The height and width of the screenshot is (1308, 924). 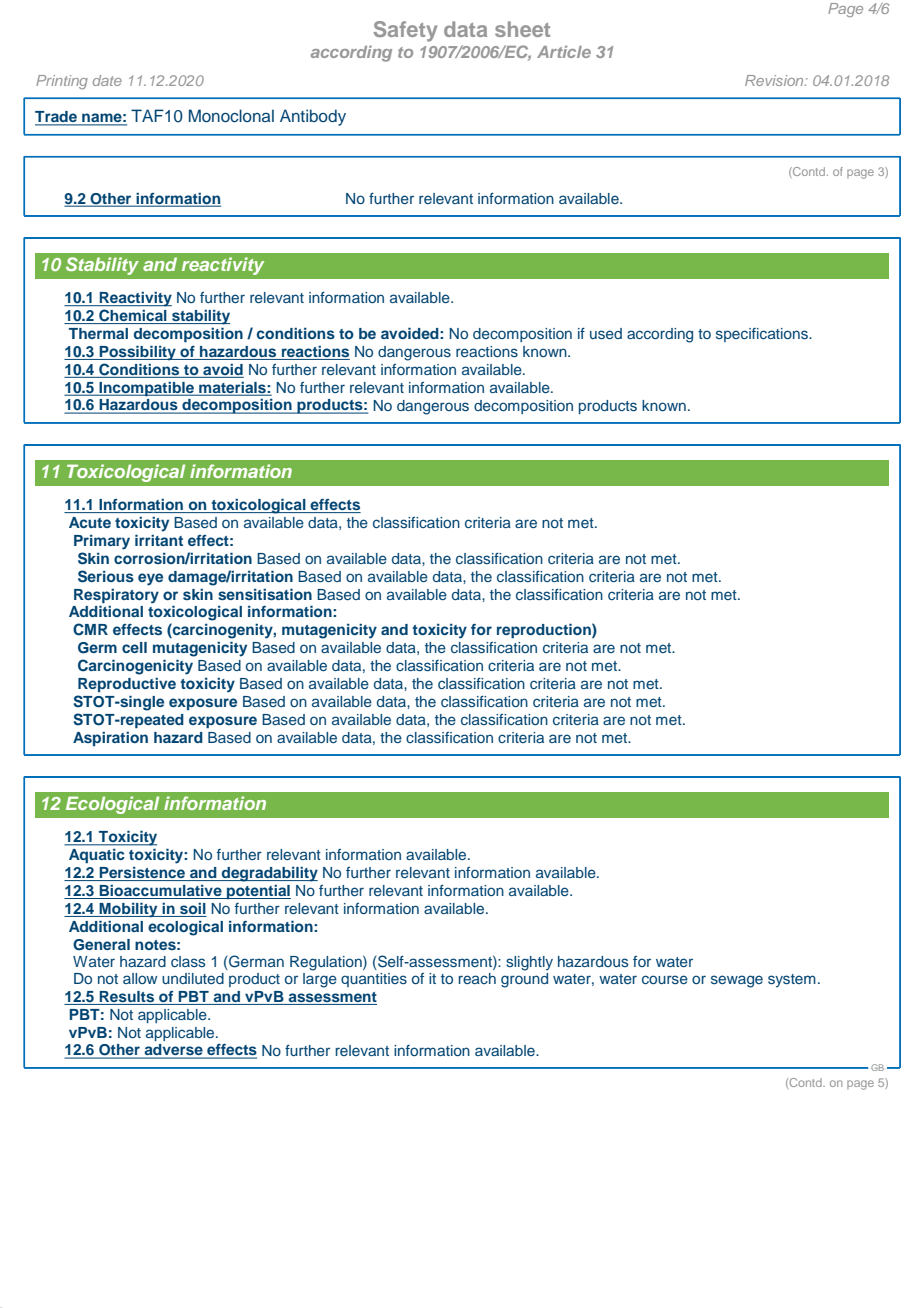 What do you see at coordinates (775, 80) in the screenshot?
I see `Revision` at bounding box center [775, 80].
